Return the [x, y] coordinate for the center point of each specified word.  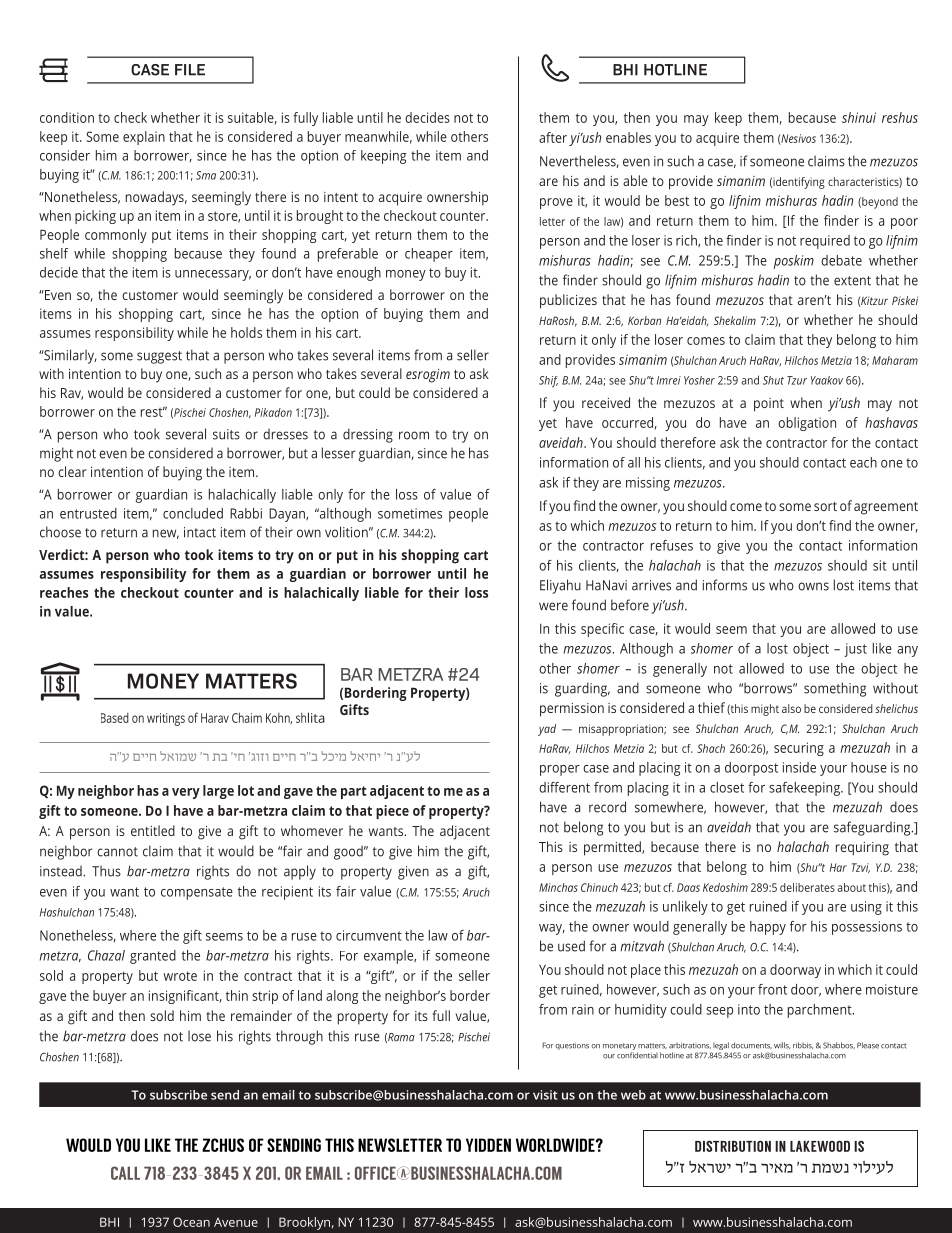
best [677, 200]
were [553, 606]
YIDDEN [488, 1145]
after [553, 137]
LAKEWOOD [820, 1146]
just [855, 650]
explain [144, 138]
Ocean [191, 1222]
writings [166, 719]
